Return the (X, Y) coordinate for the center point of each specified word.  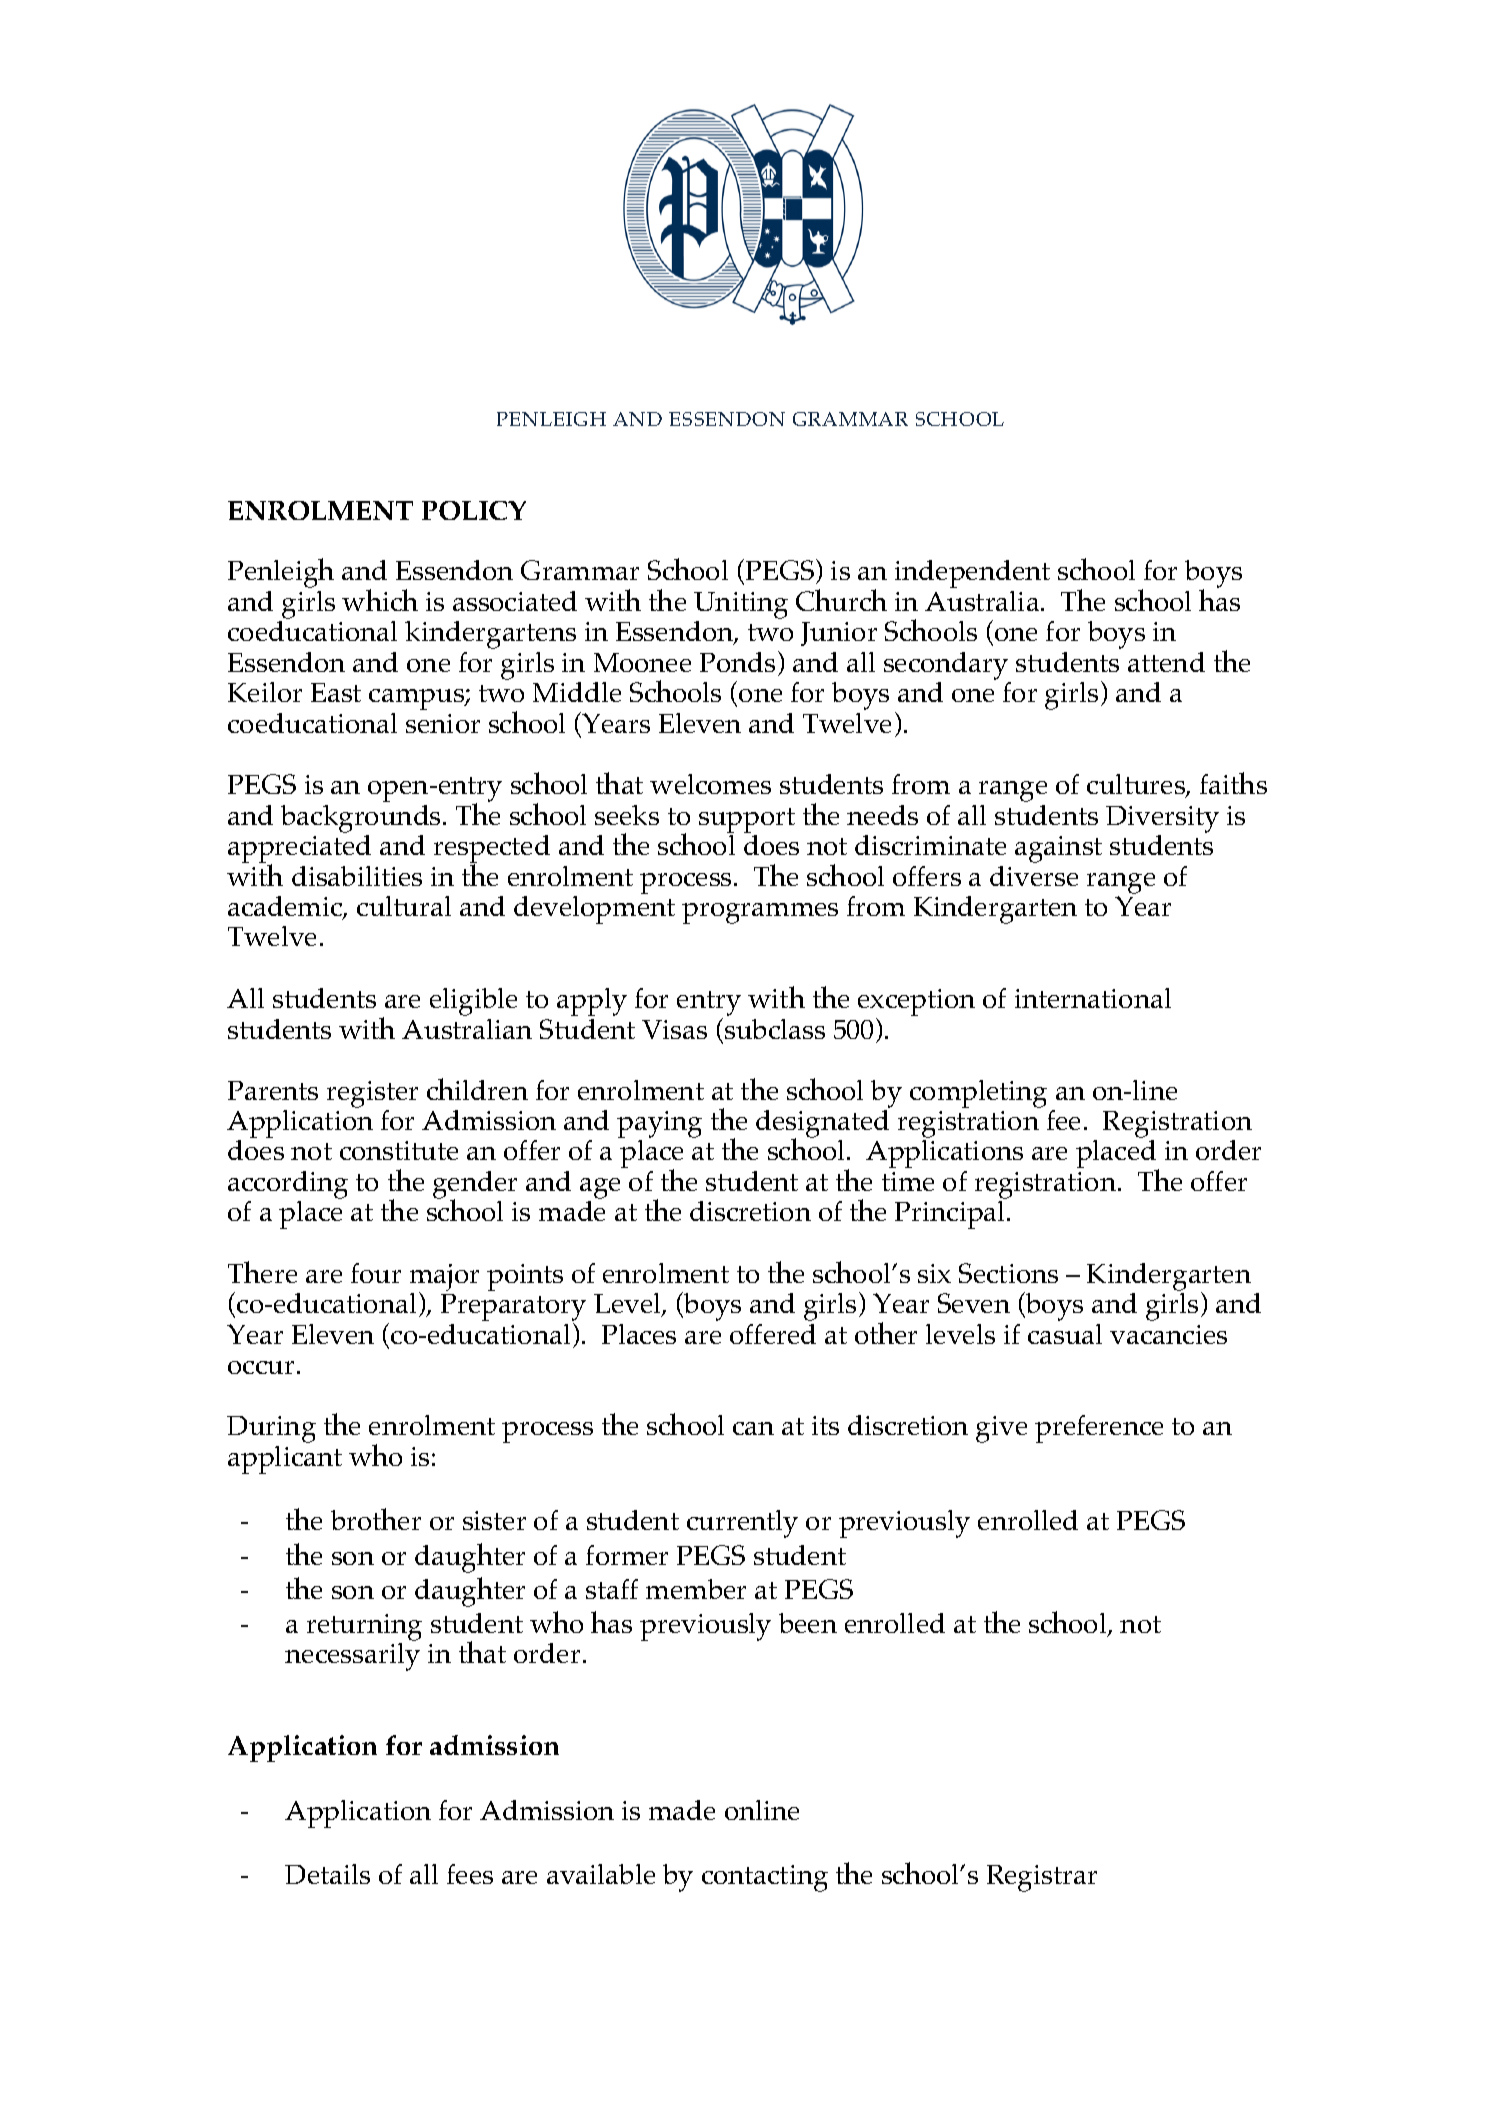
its (825, 1425)
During (271, 1429)
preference (1099, 1429)
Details (327, 1874)
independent (972, 574)
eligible (473, 1002)
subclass (775, 1029)
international (1093, 998)
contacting (765, 1878)
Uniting (741, 607)
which (380, 600)
